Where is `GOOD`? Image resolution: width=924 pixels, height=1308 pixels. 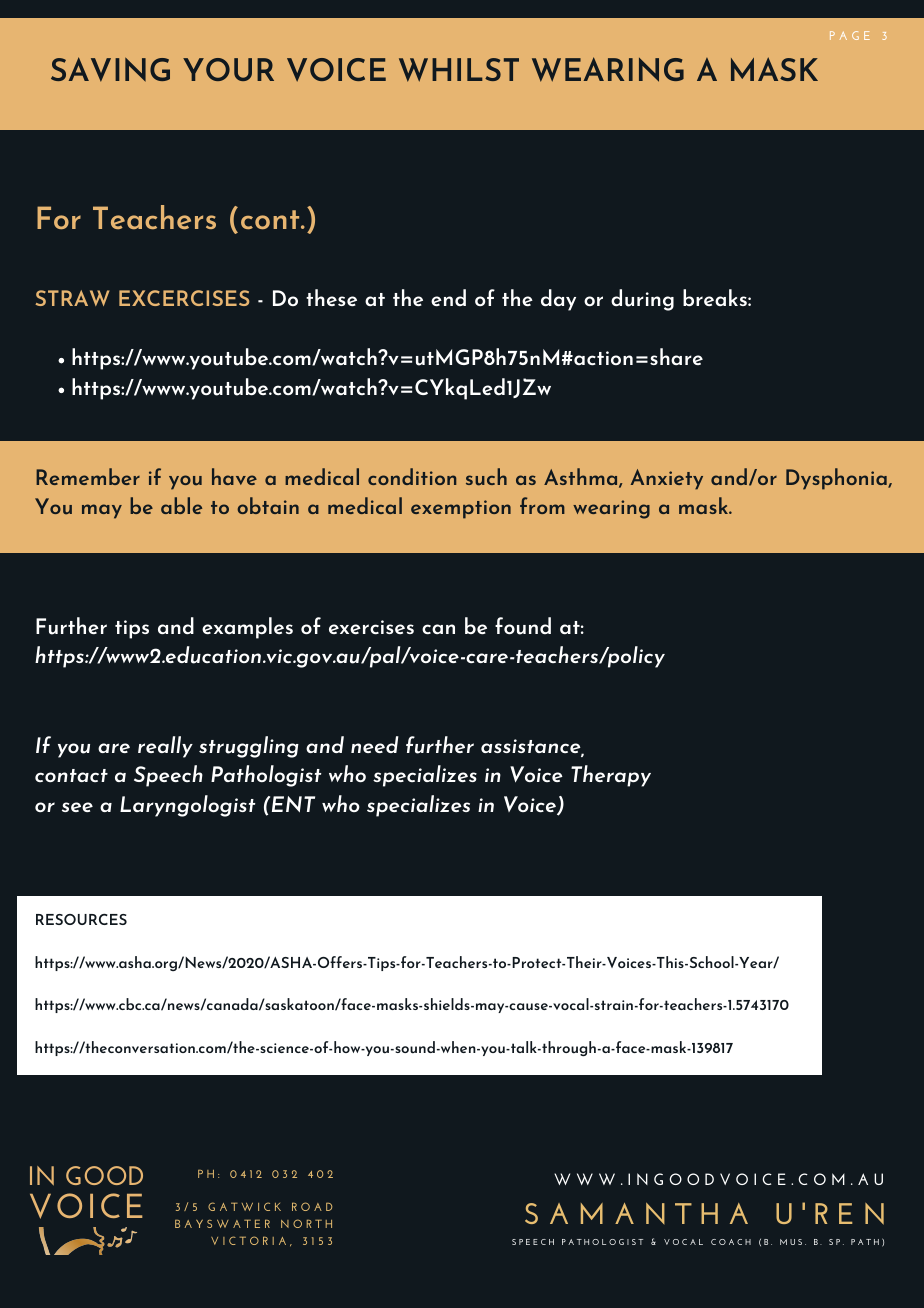 GOOD is located at coordinates (104, 1175).
